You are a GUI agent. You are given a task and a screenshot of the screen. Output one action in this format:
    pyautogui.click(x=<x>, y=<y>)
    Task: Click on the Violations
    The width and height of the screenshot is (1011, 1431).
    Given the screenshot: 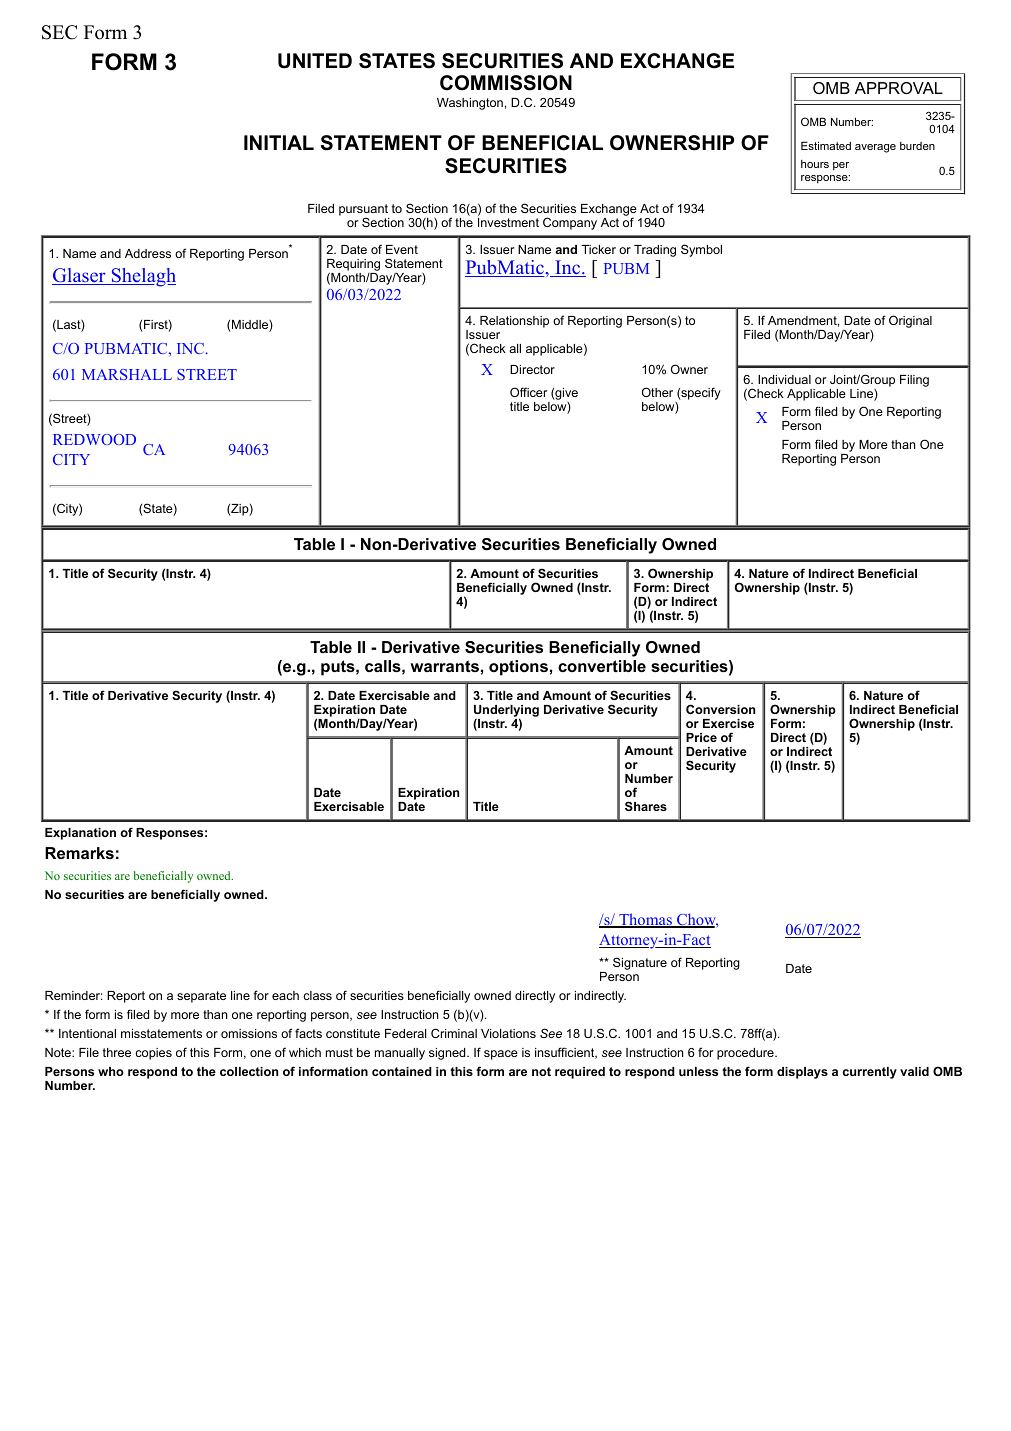 What is the action you would take?
    pyautogui.click(x=508, y=1033)
